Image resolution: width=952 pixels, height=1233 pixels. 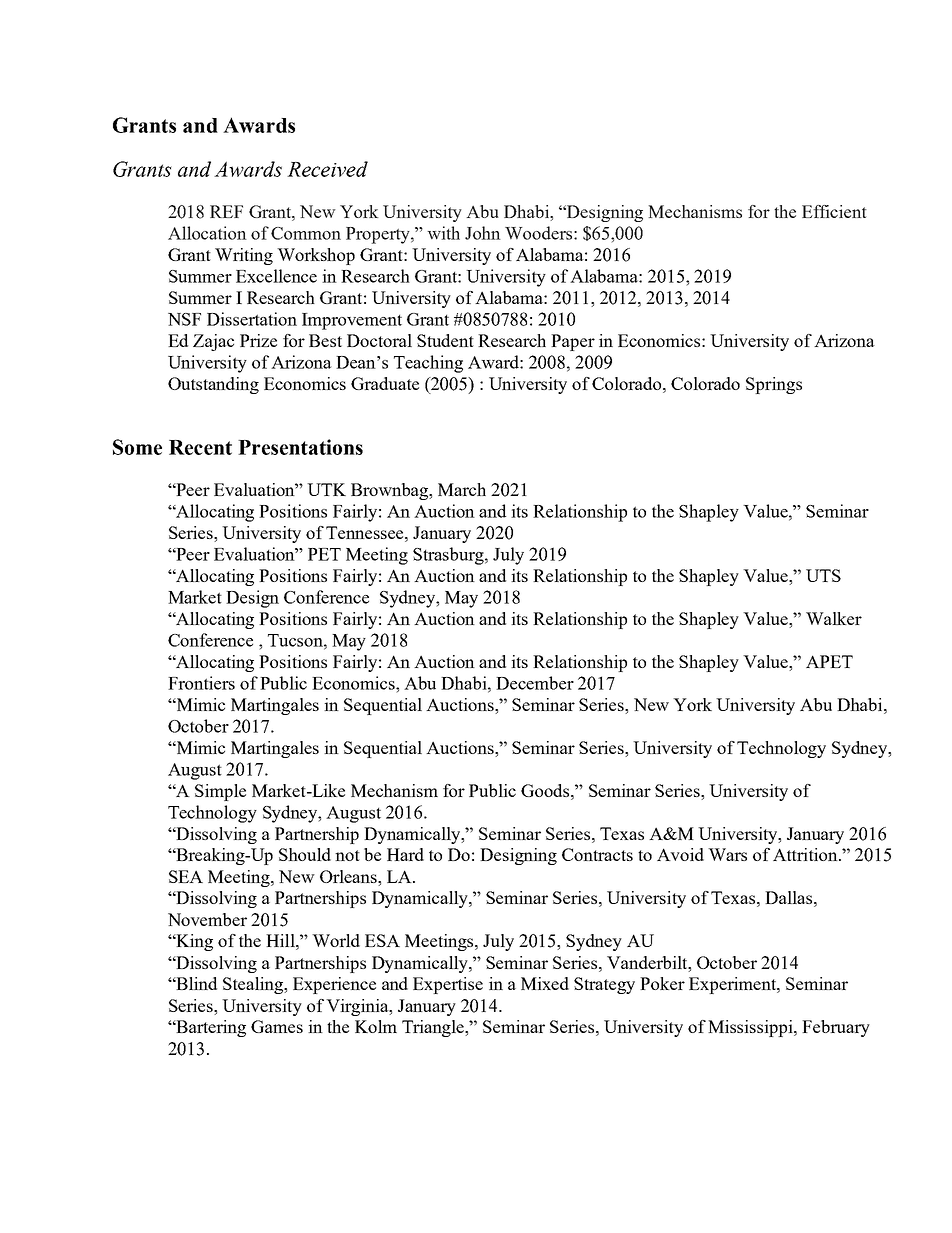 What do you see at coordinates (448, 985) in the screenshot?
I see `Expertise` at bounding box center [448, 985].
